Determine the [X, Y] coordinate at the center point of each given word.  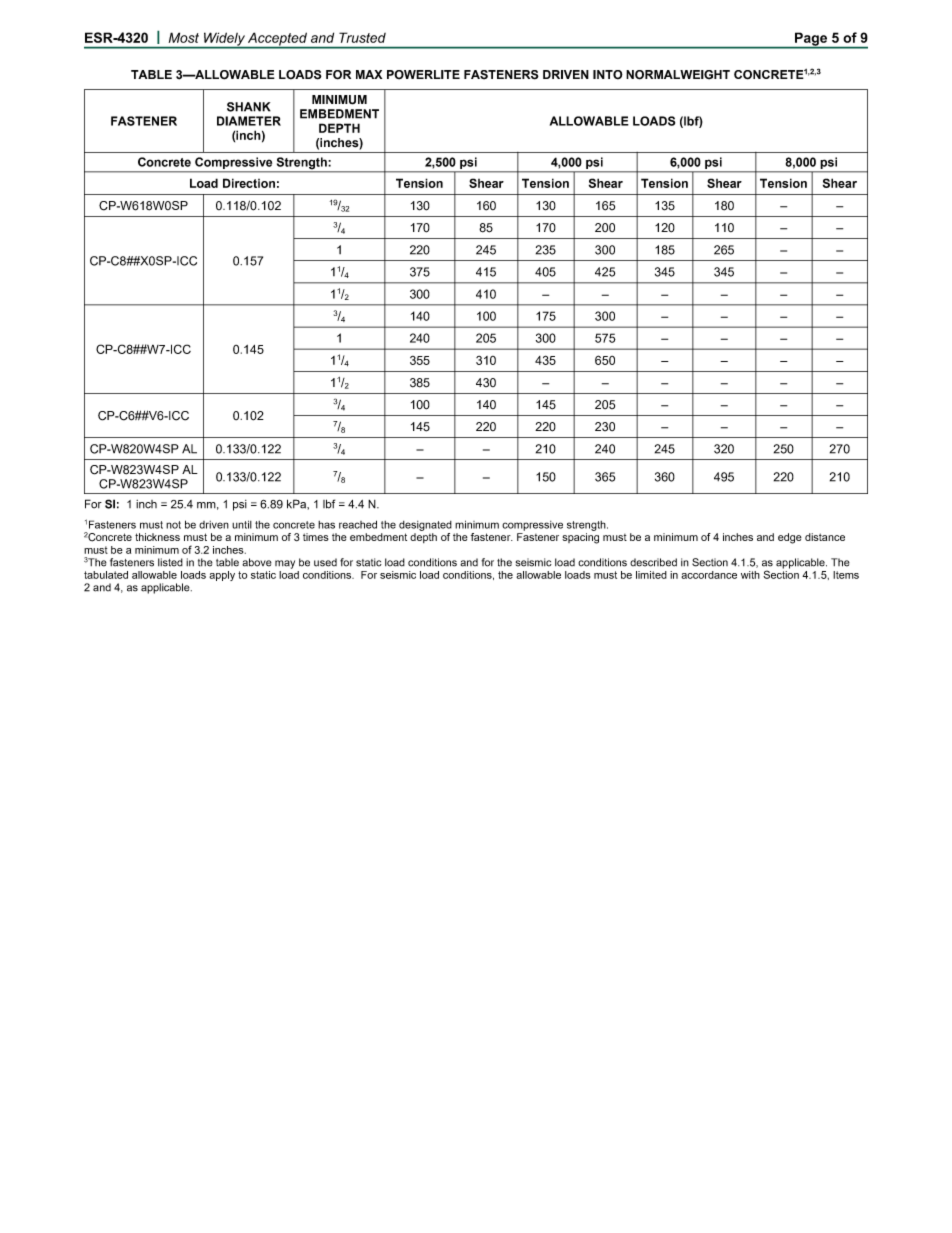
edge [790, 538]
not [173, 525]
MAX [369, 74]
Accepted [277, 40]
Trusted [362, 37]
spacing [580, 538]
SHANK [249, 107]
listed [170, 562]
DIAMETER [249, 121]
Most [184, 37]
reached [358, 524]
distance [825, 537]
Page [811, 40]
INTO [608, 75]
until [242, 524]
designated [425, 526]
